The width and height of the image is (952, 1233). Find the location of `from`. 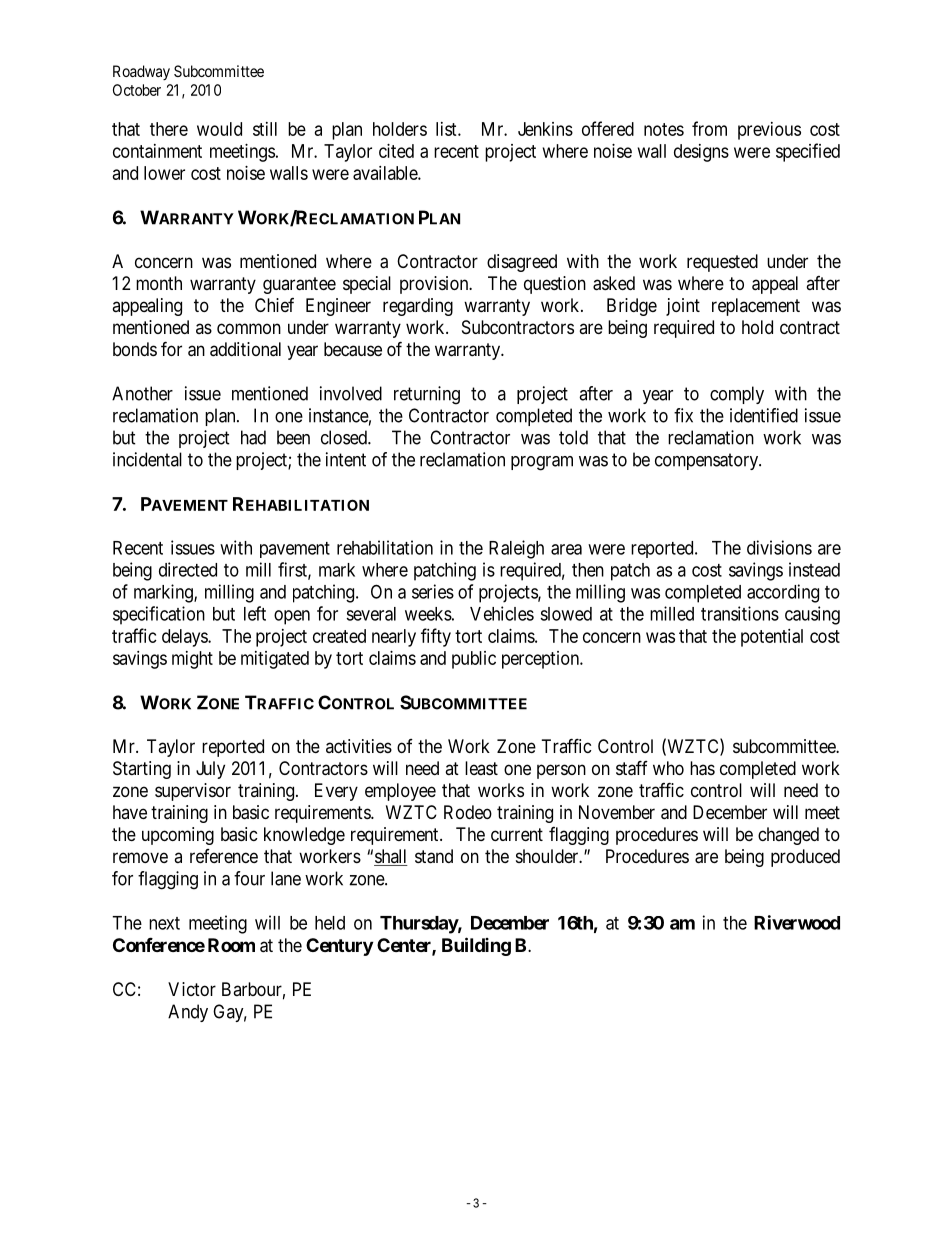

from is located at coordinates (709, 128).
